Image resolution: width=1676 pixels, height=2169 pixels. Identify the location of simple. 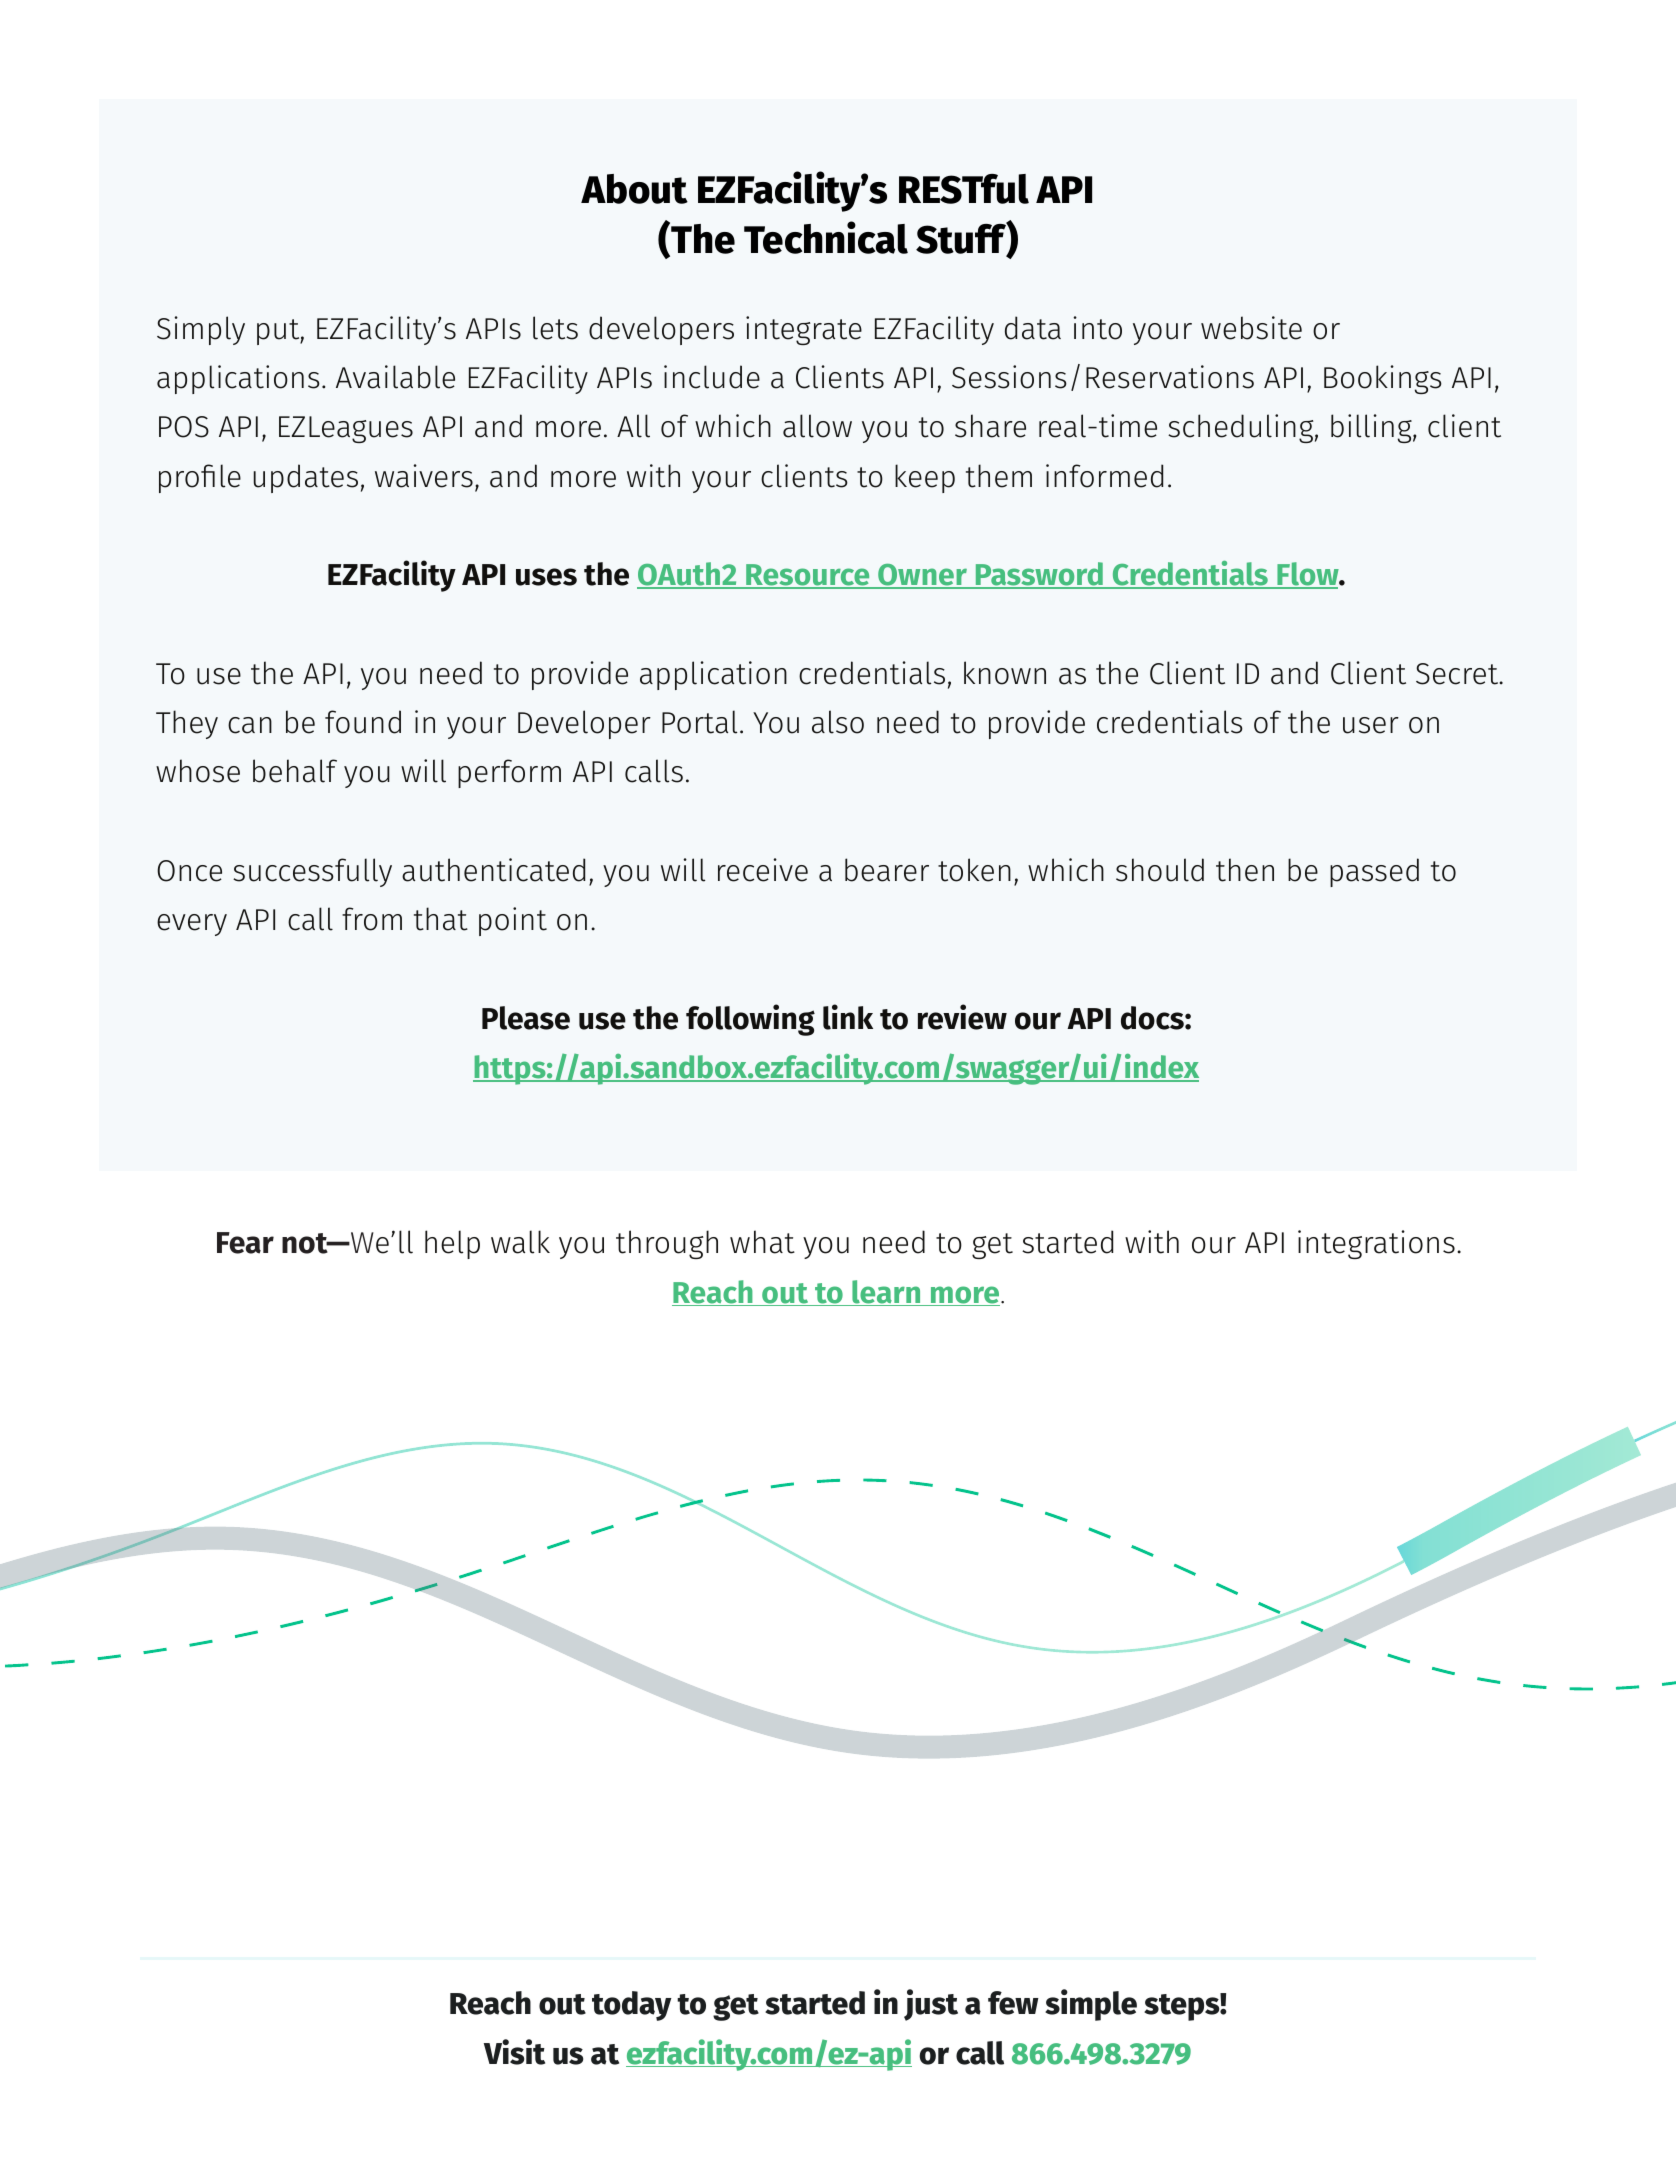
(1091, 2005).
